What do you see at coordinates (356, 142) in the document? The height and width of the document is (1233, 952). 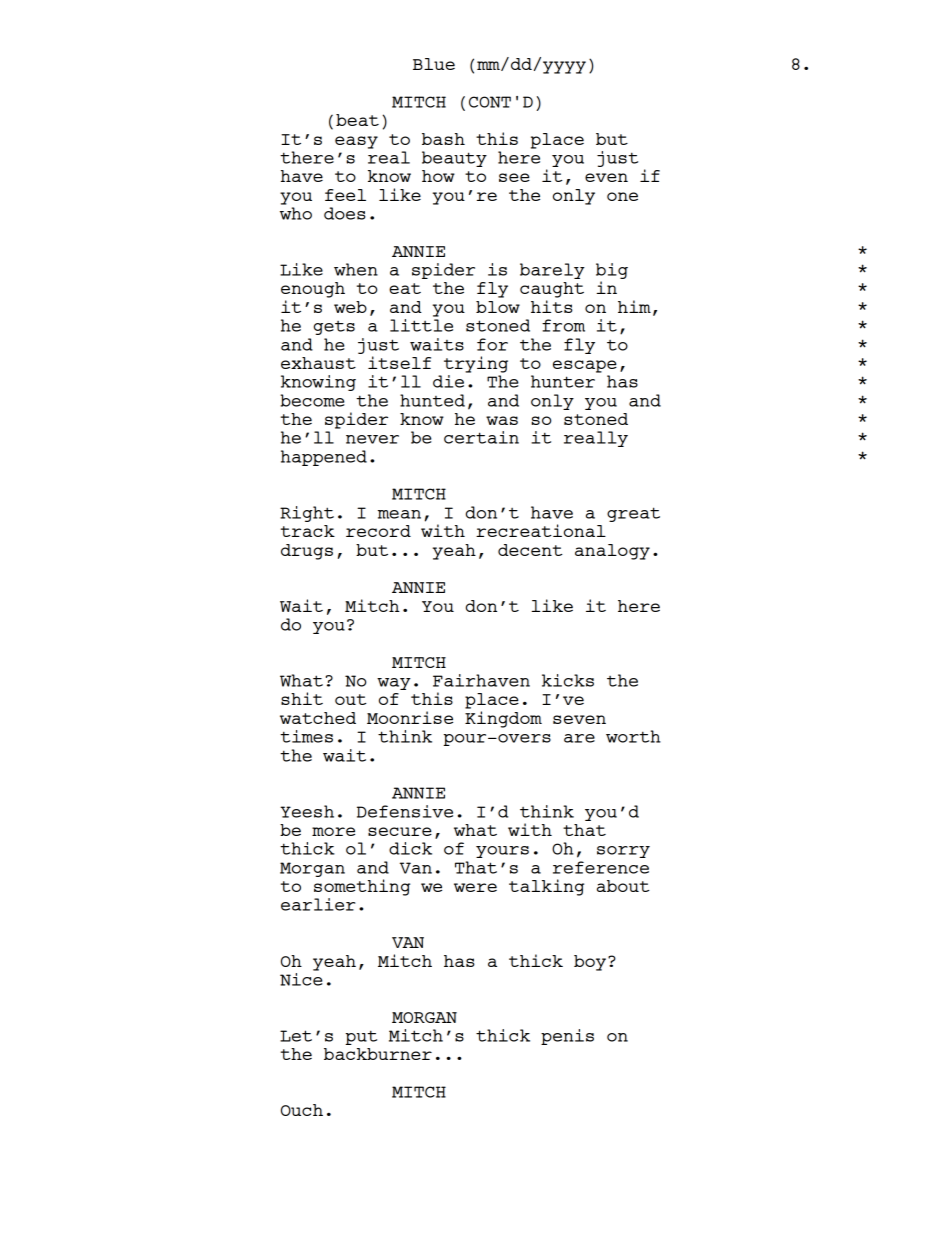 I see `easy` at bounding box center [356, 142].
